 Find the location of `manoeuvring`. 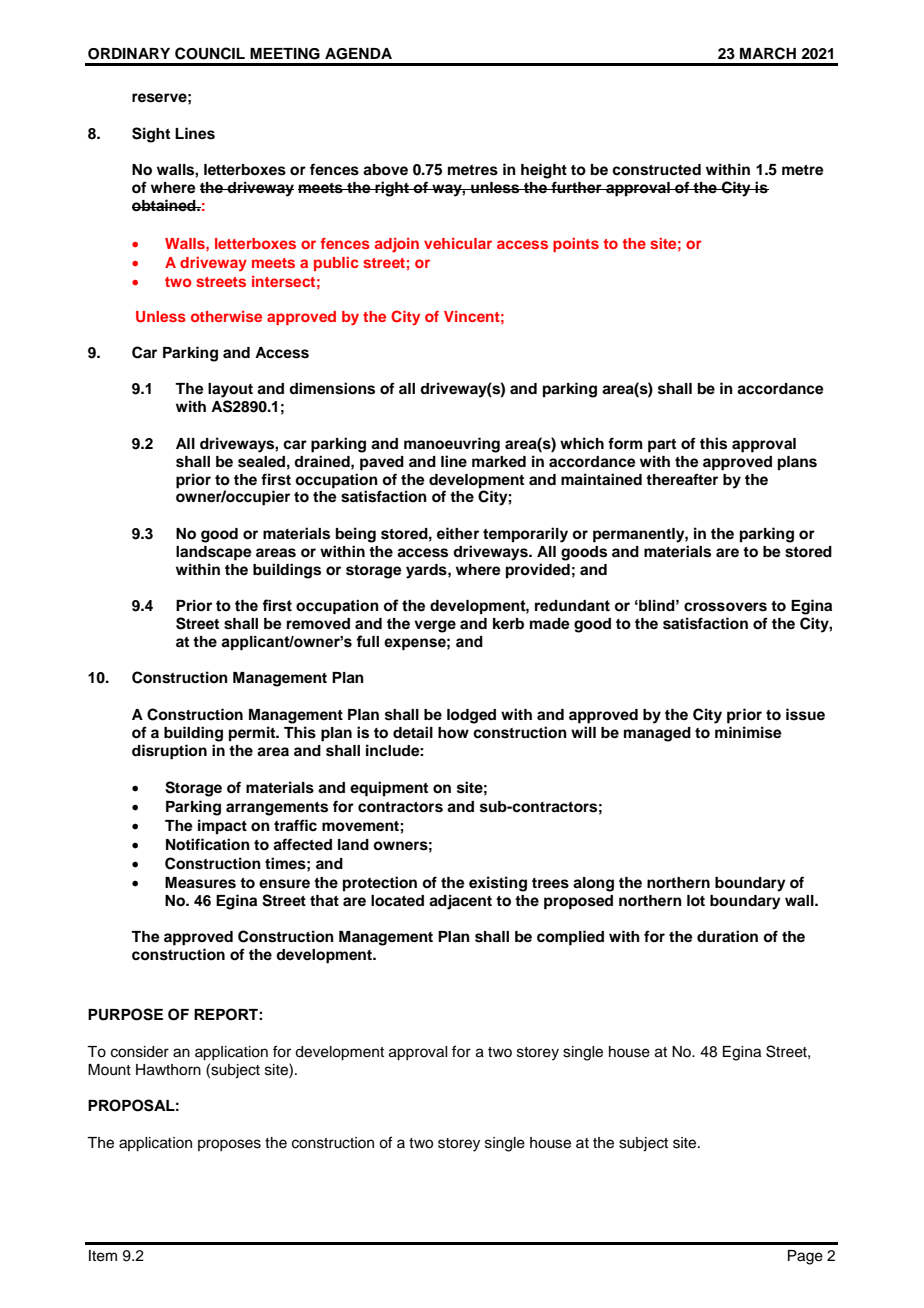

manoeuvring is located at coordinates (452, 445).
